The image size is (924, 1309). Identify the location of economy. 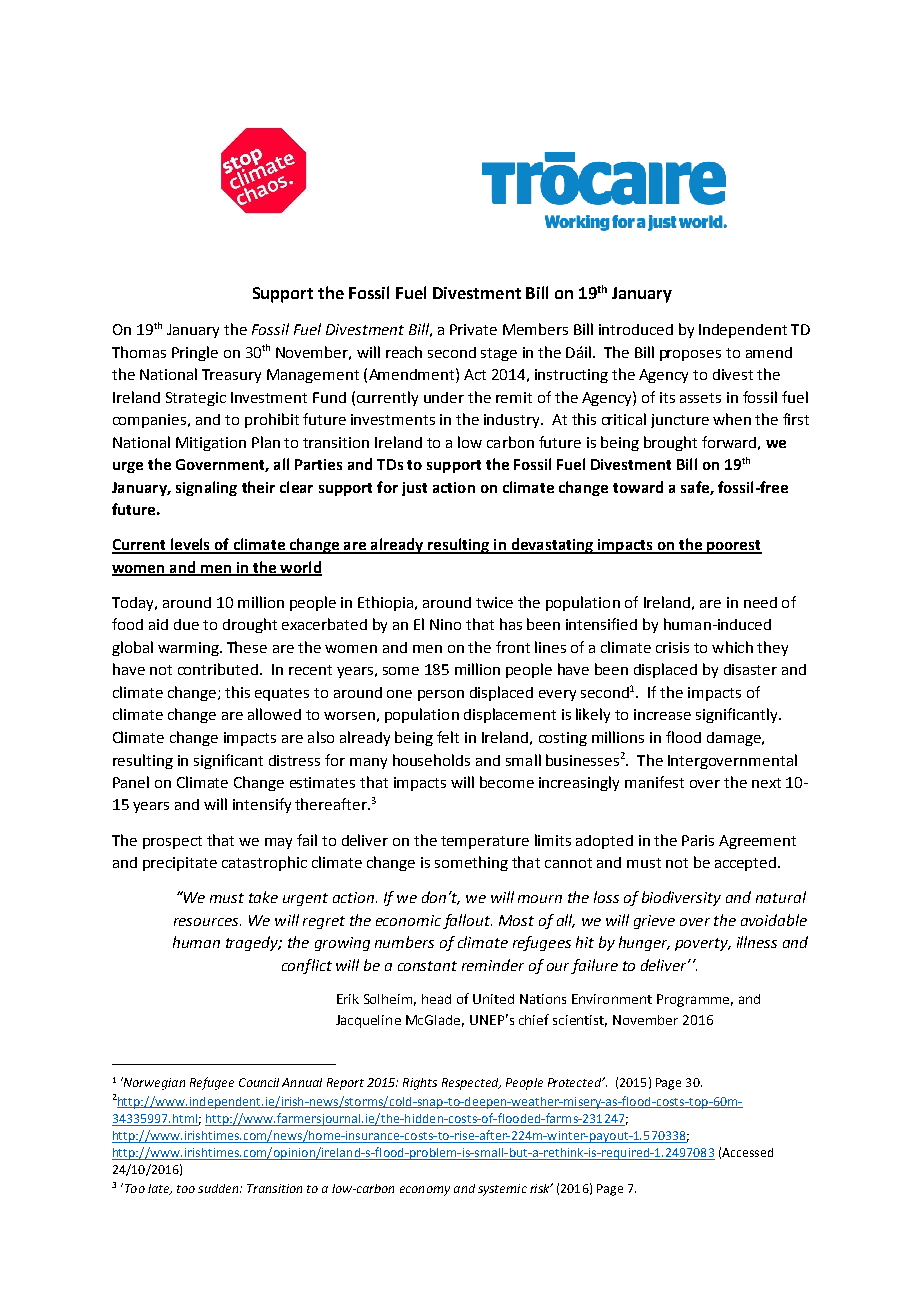
(425, 1191).
